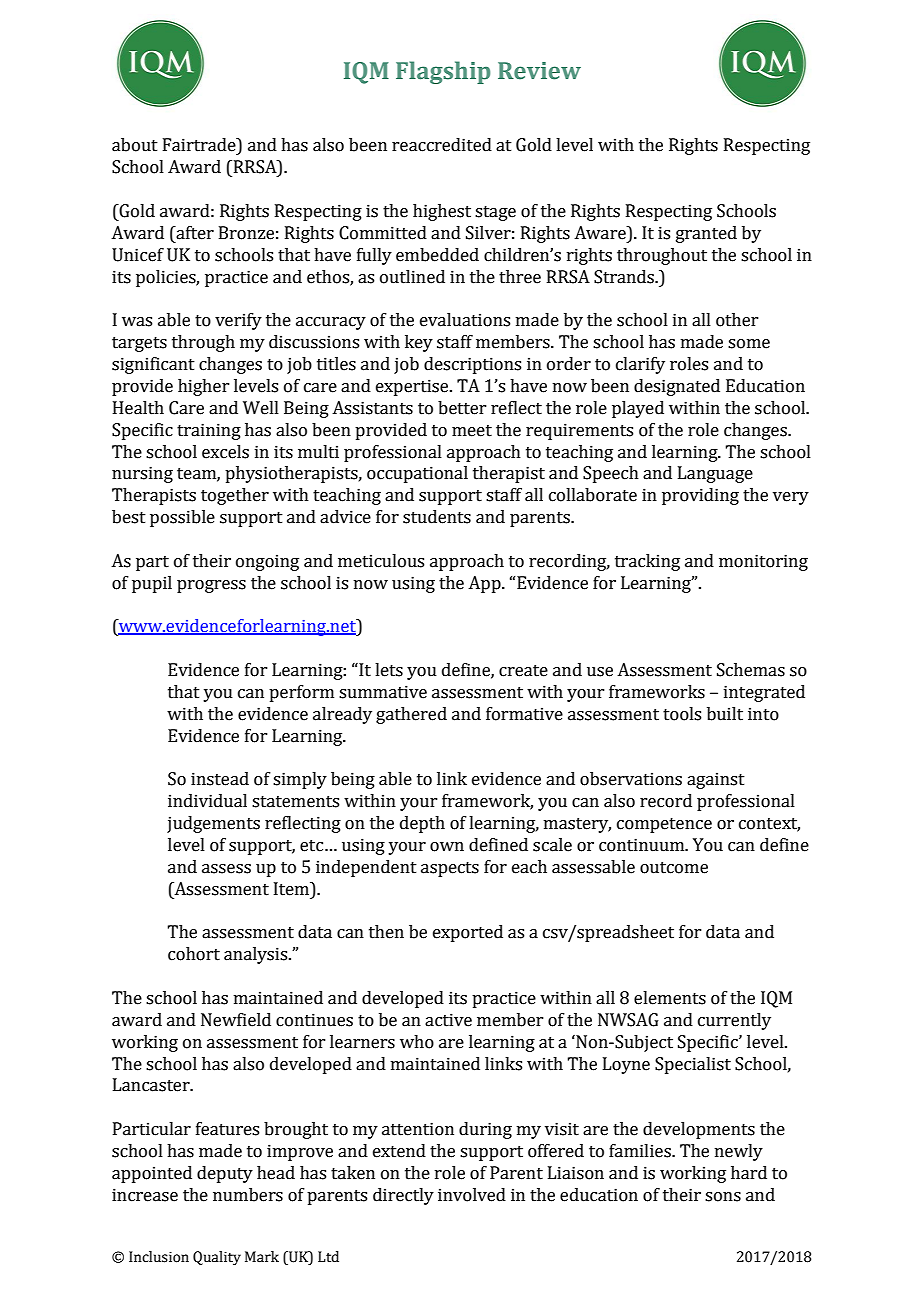 Image resolution: width=924 pixels, height=1308 pixels. Describe the element at coordinates (194, 954) in the image. I see `cohort` at that location.
